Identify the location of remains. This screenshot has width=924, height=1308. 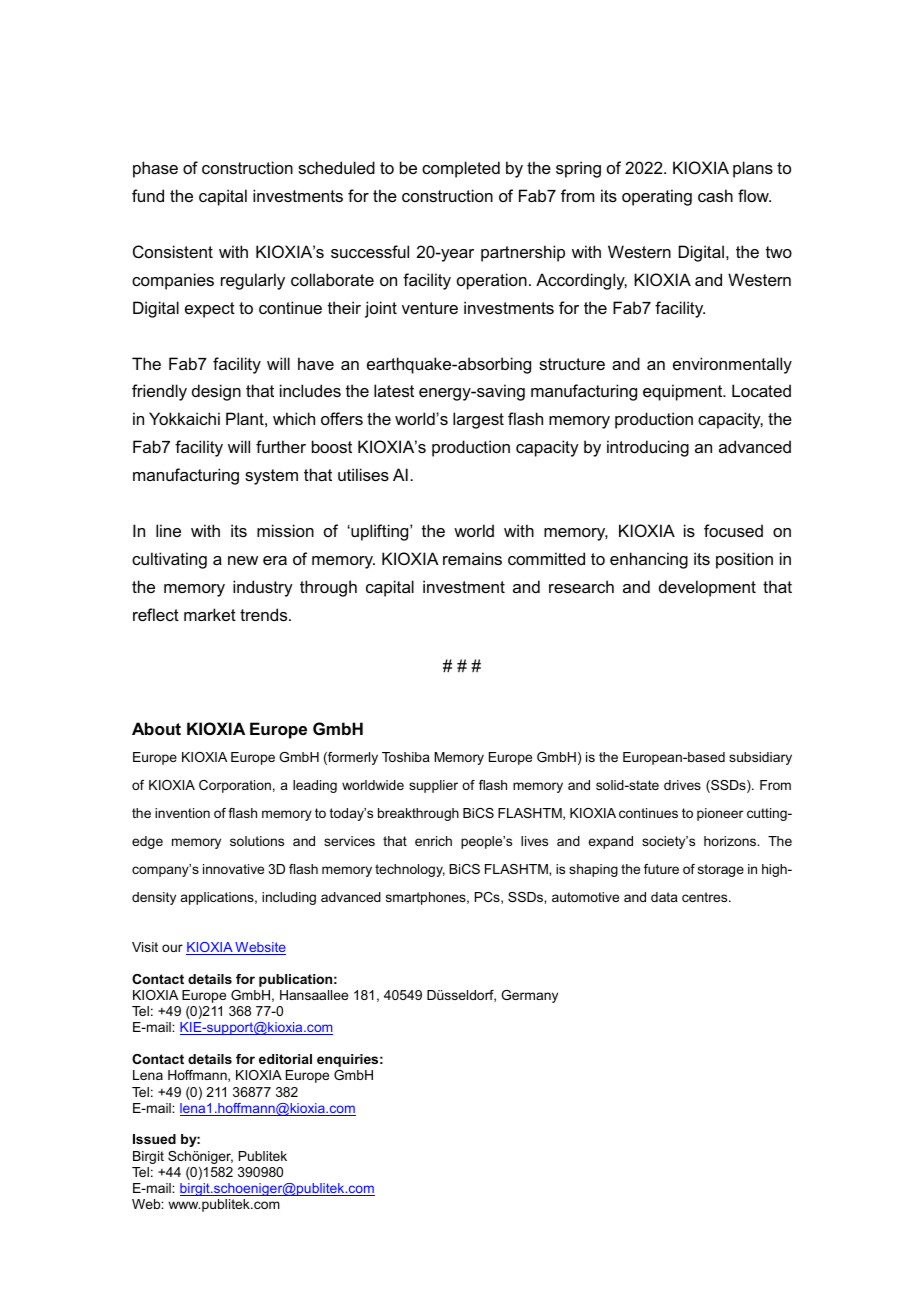
(472, 558).
